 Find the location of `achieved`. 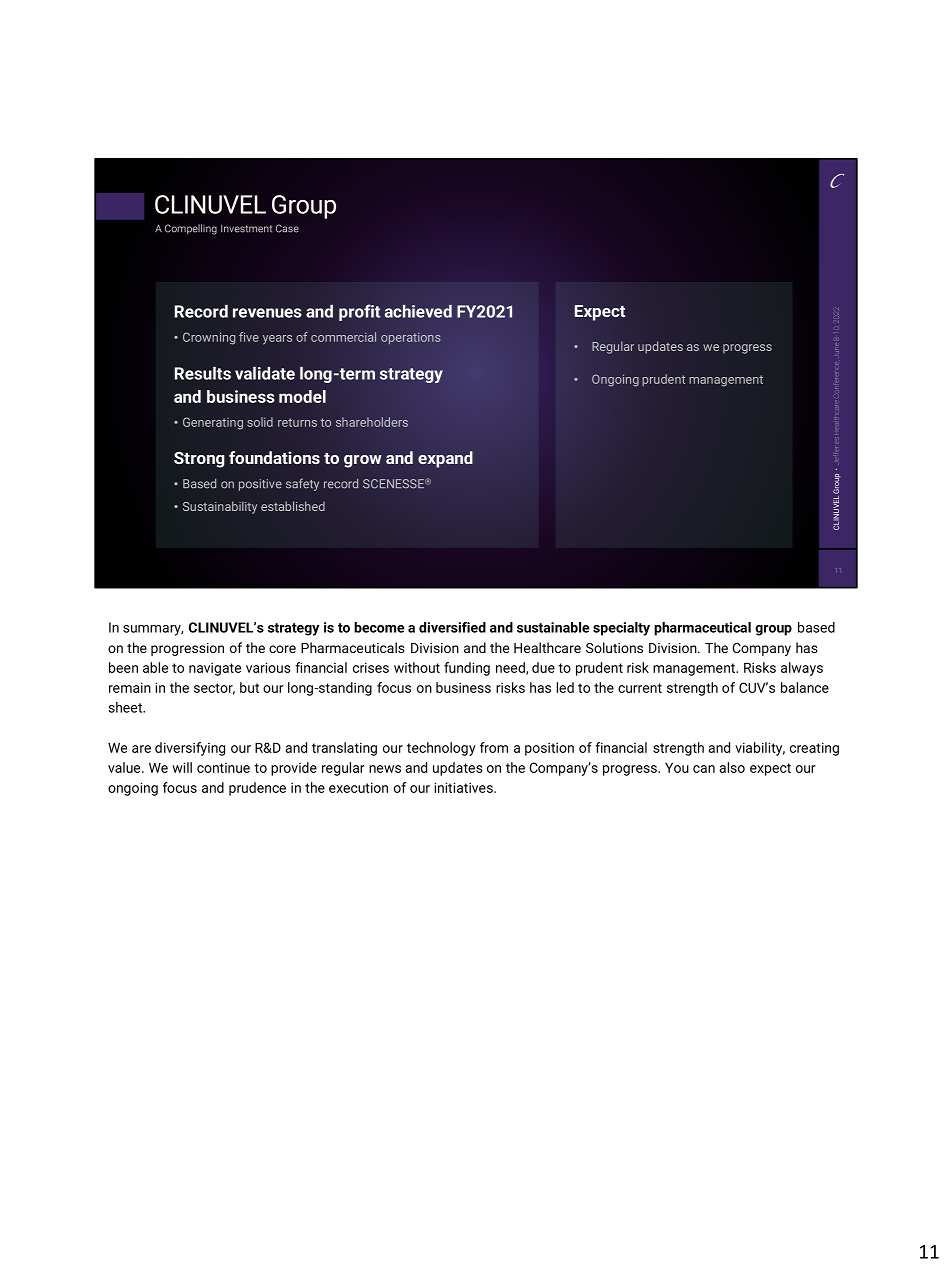

achieved is located at coordinates (418, 311).
